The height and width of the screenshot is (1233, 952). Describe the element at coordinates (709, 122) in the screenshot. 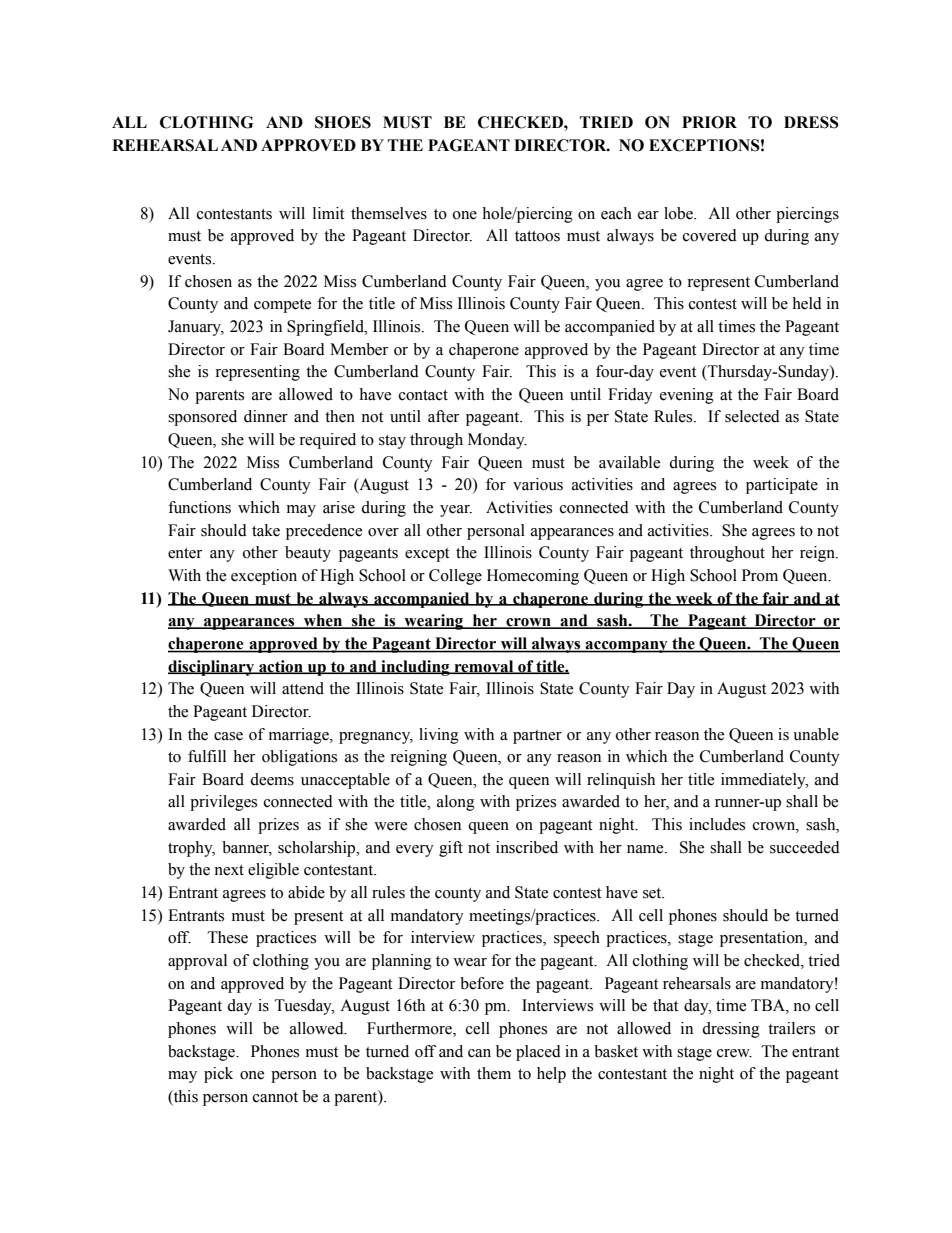

I see `PRIOR` at that location.
